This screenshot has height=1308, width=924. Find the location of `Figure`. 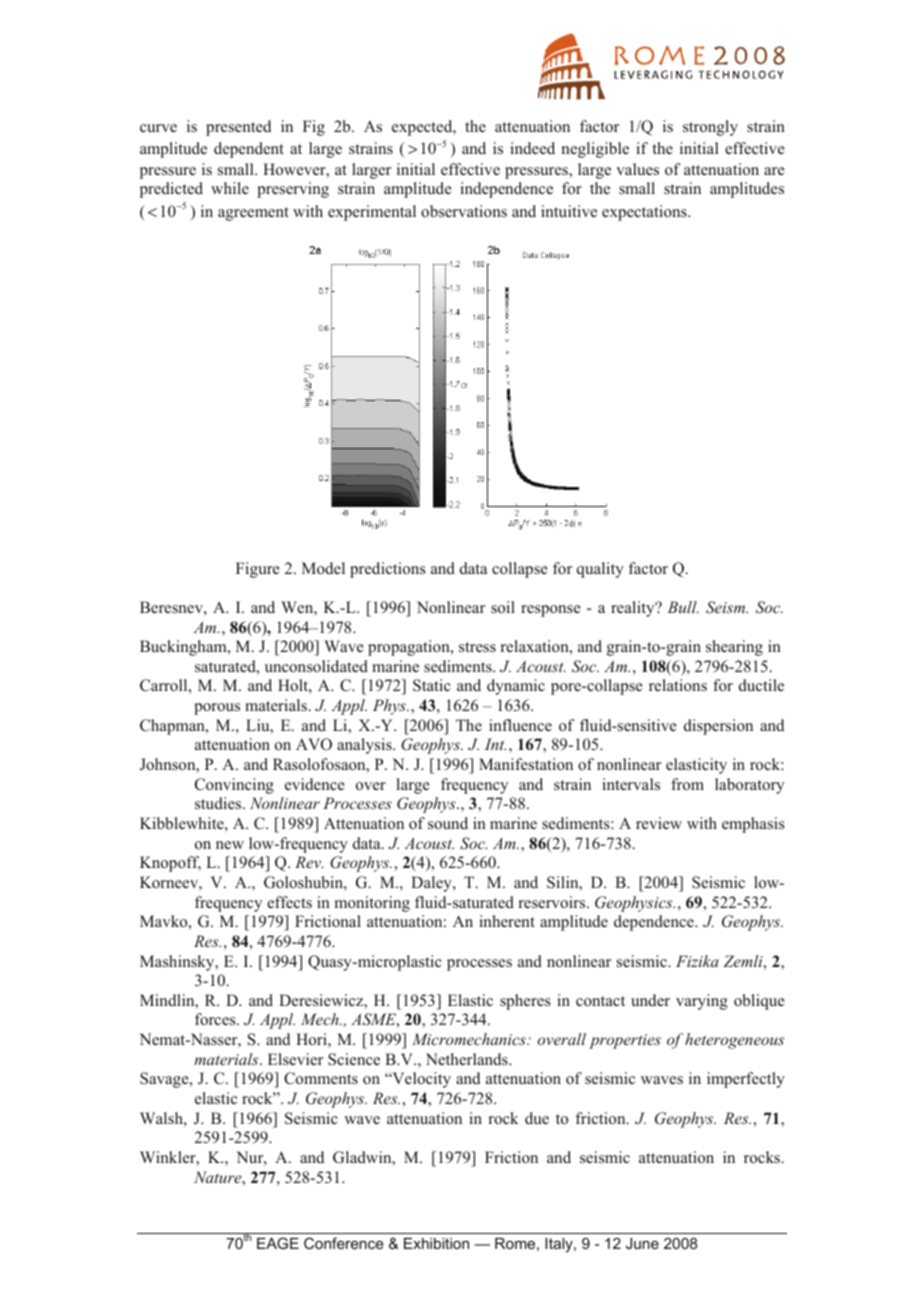

Figure is located at coordinates (258, 570).
